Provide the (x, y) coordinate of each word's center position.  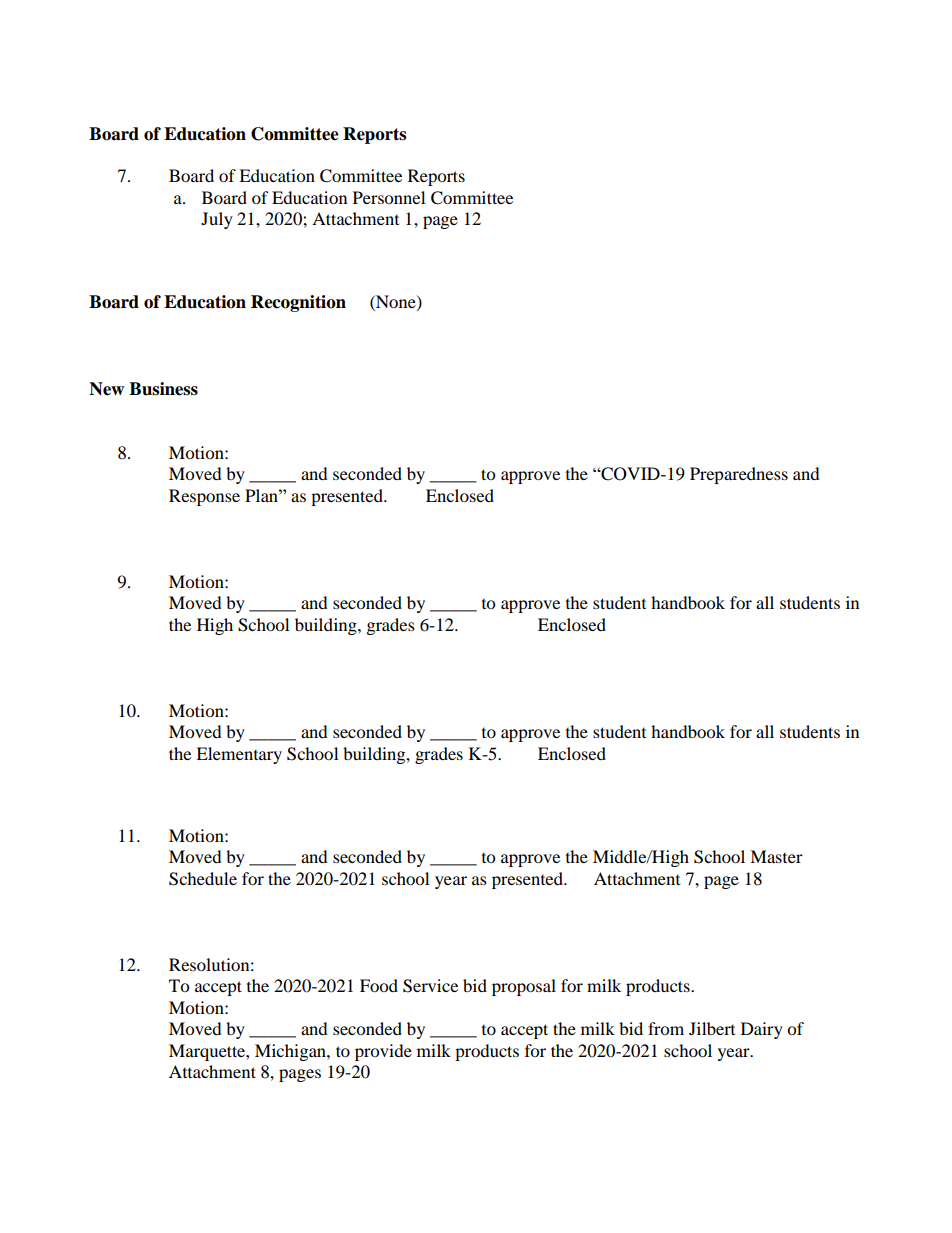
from (666, 1028)
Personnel (389, 197)
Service (430, 986)
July (217, 220)
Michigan (291, 1052)
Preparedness (739, 475)
